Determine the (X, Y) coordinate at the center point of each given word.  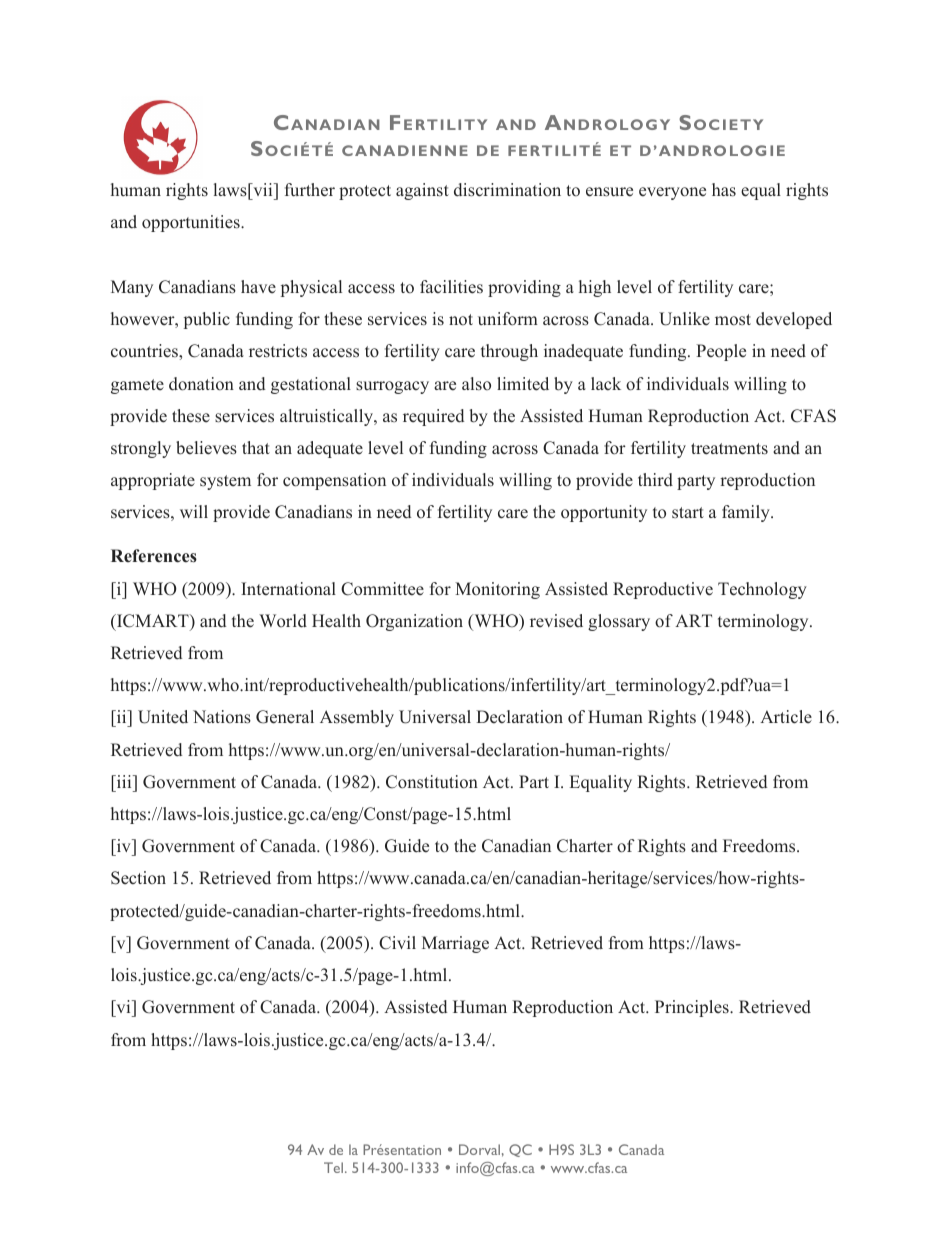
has (724, 190)
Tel (335, 1167)
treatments (729, 449)
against (422, 191)
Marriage (455, 944)
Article (786, 717)
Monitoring (497, 590)
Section (138, 878)
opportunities (192, 223)
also (476, 384)
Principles (693, 1008)
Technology (762, 590)
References (154, 556)
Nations (222, 717)
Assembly (357, 718)
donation (201, 384)
